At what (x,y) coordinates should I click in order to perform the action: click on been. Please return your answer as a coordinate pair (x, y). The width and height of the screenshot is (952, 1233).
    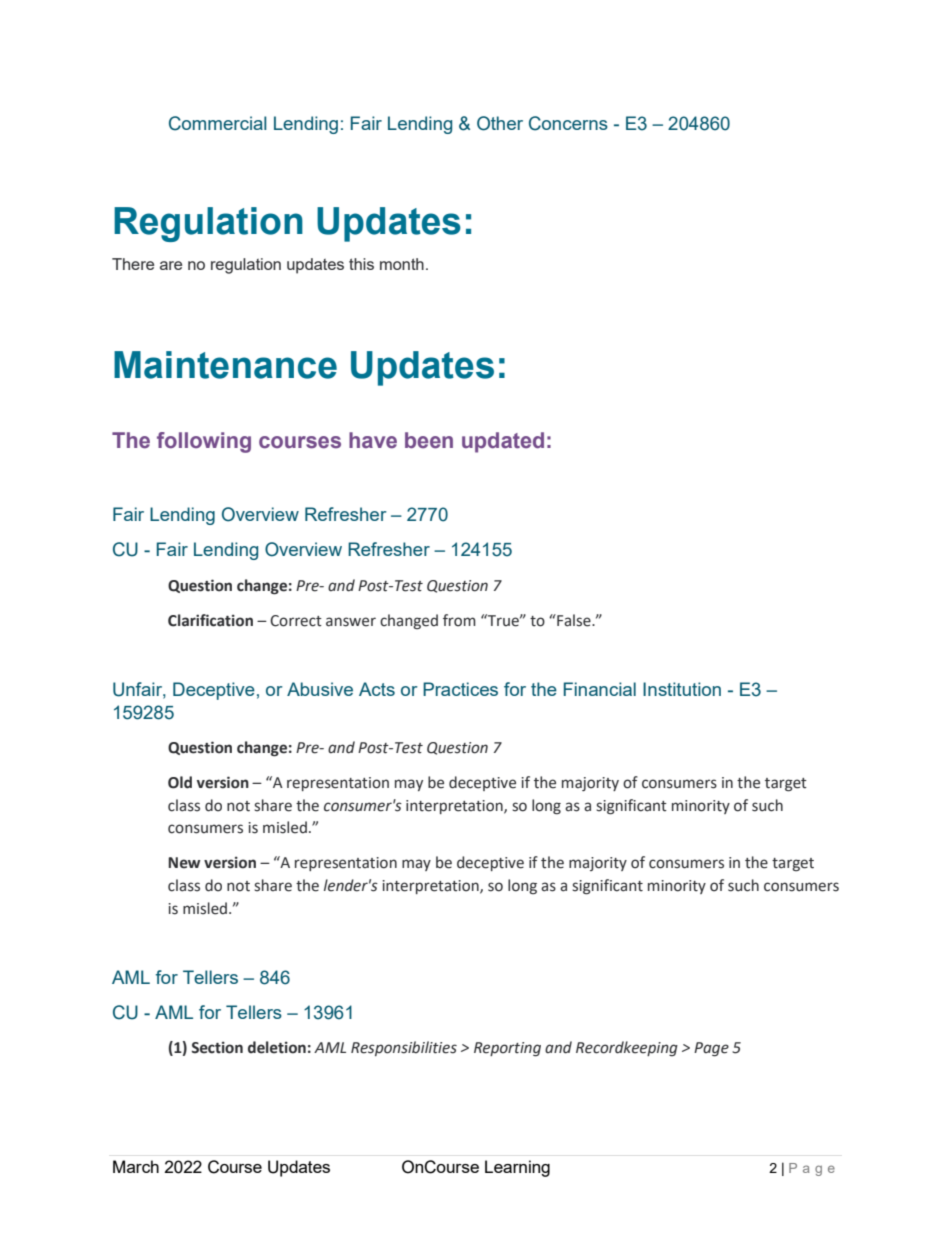
    Looking at the image, I should click on (429, 440).
